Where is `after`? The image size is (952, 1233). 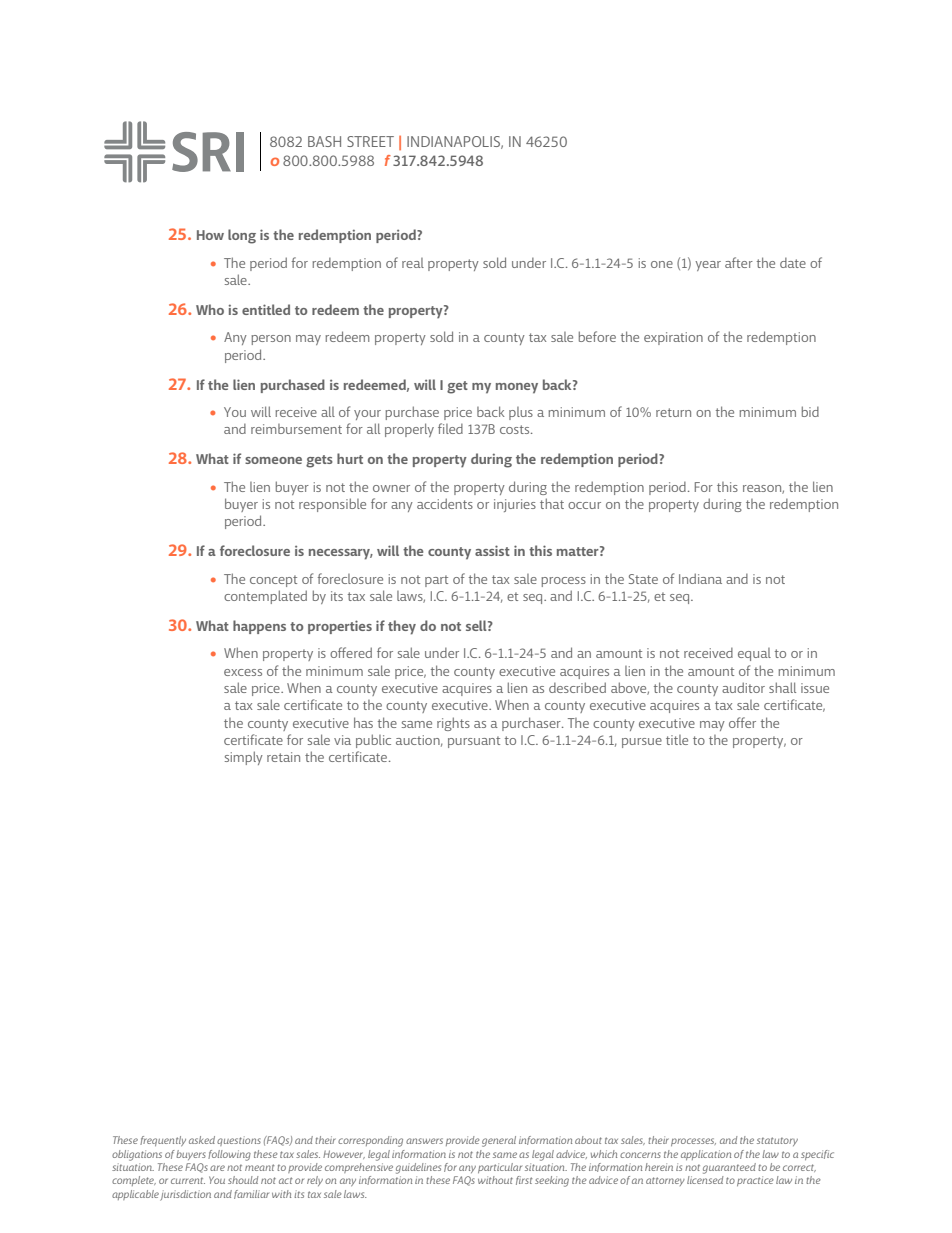 after is located at coordinates (739, 262).
